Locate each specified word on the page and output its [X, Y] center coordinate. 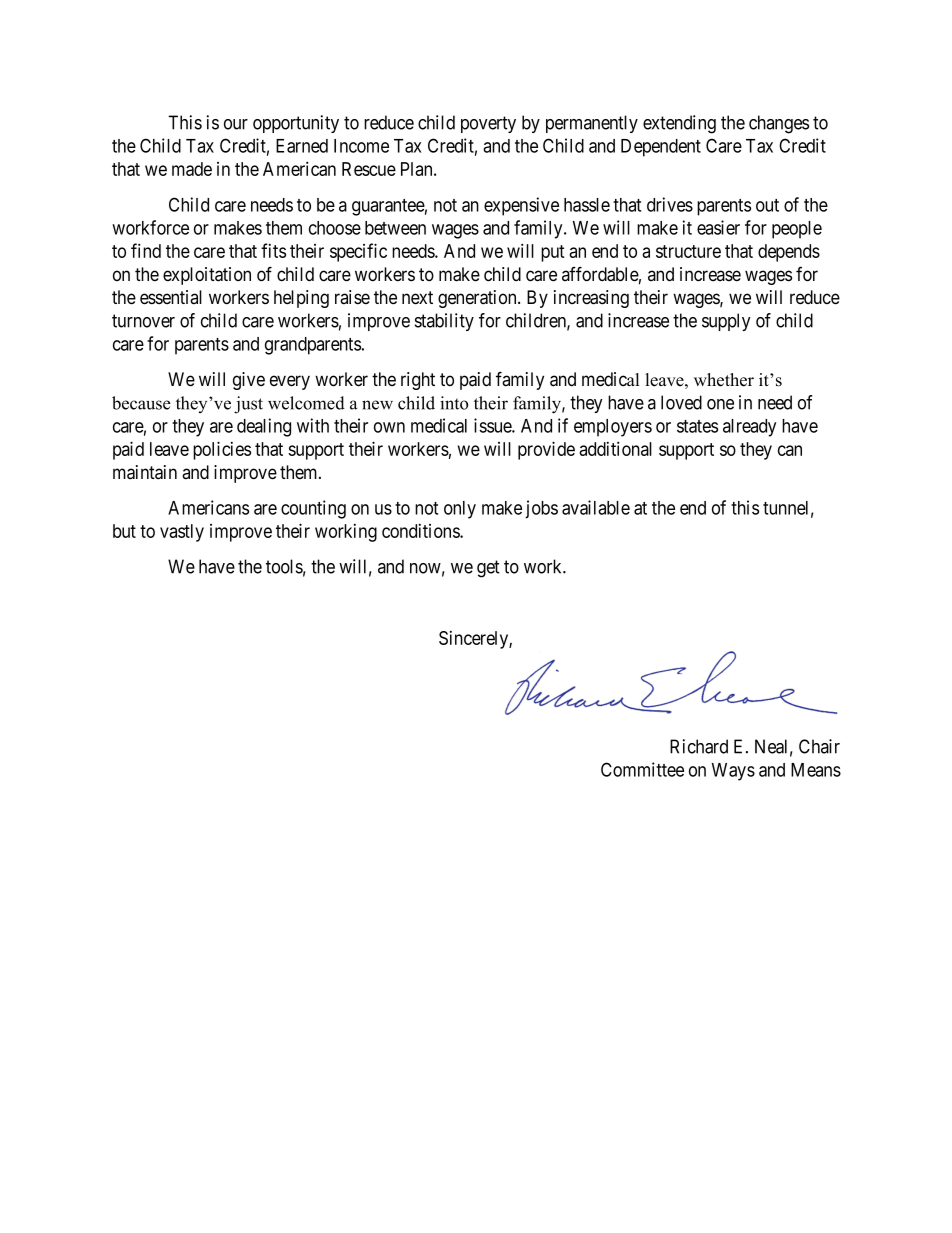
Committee [642, 769]
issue [493, 425]
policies [222, 450]
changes [779, 124]
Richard [699, 746]
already [749, 428]
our [236, 124]
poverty [488, 124]
